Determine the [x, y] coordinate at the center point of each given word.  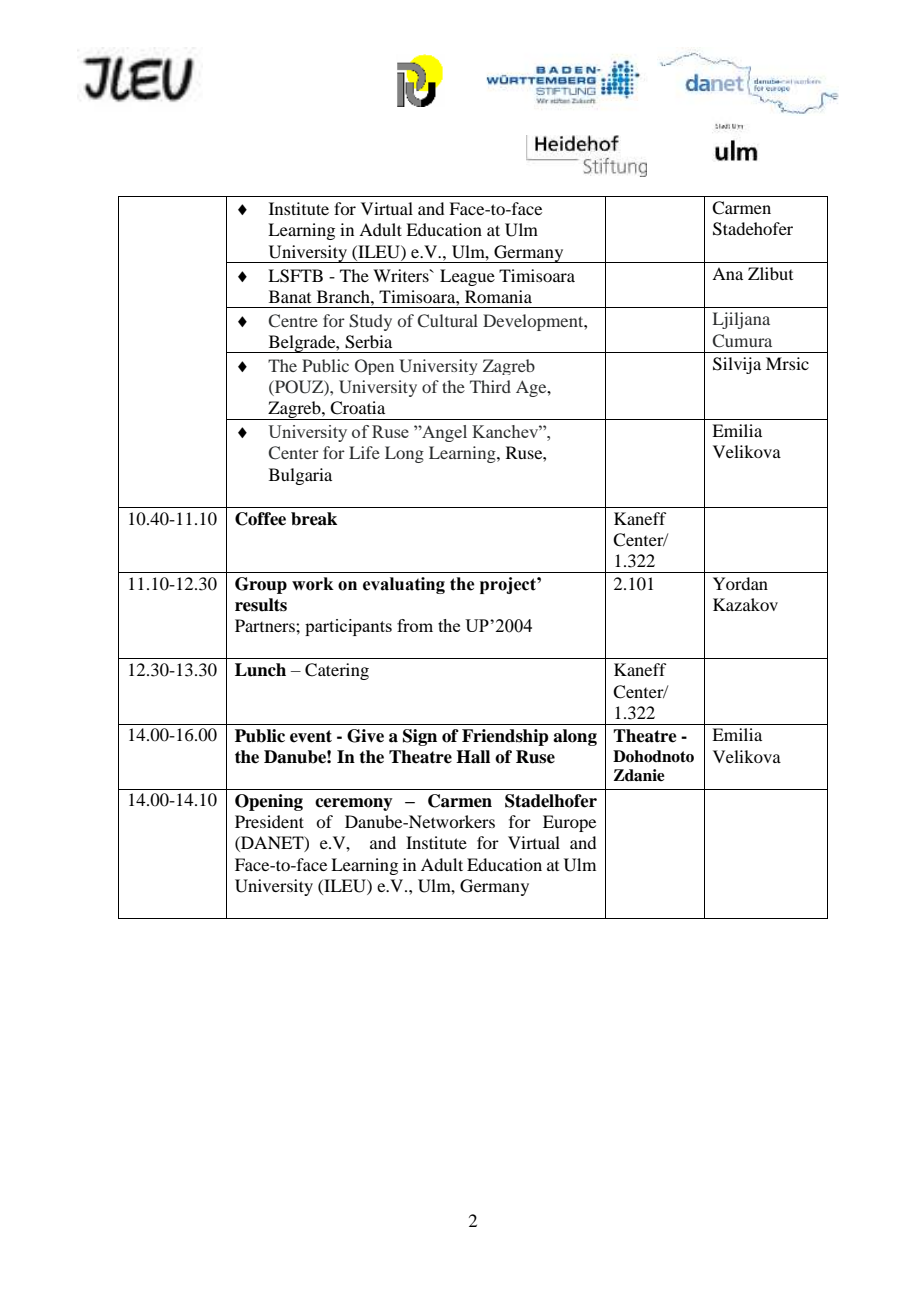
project [509, 585]
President [269, 821]
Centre [293, 321]
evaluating [404, 585]
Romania [498, 296]
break [314, 519]
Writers [402, 275]
